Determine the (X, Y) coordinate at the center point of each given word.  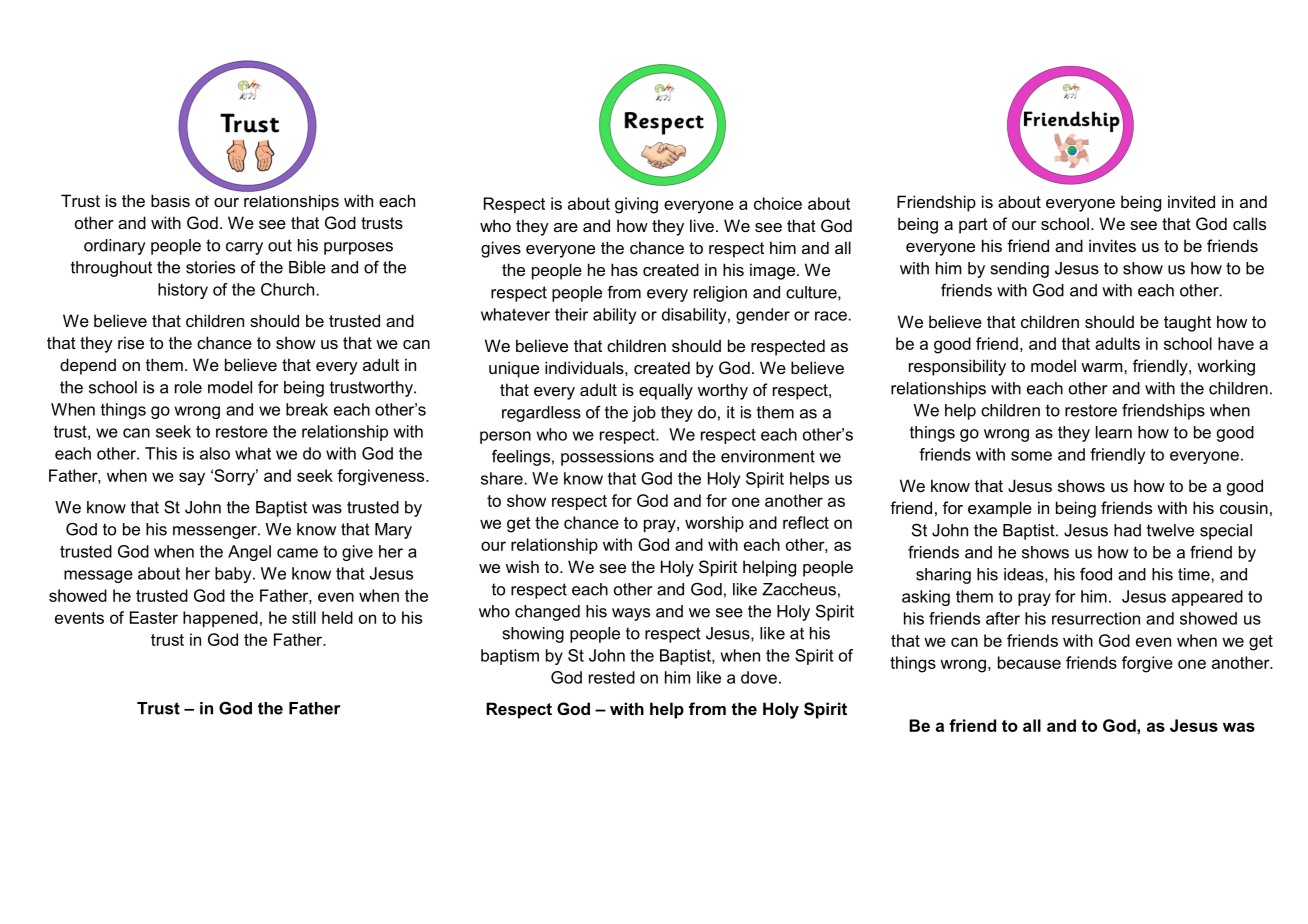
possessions (607, 458)
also (215, 453)
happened (220, 619)
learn (1114, 432)
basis (170, 200)
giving (636, 205)
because (1029, 662)
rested (612, 677)
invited (1191, 201)
